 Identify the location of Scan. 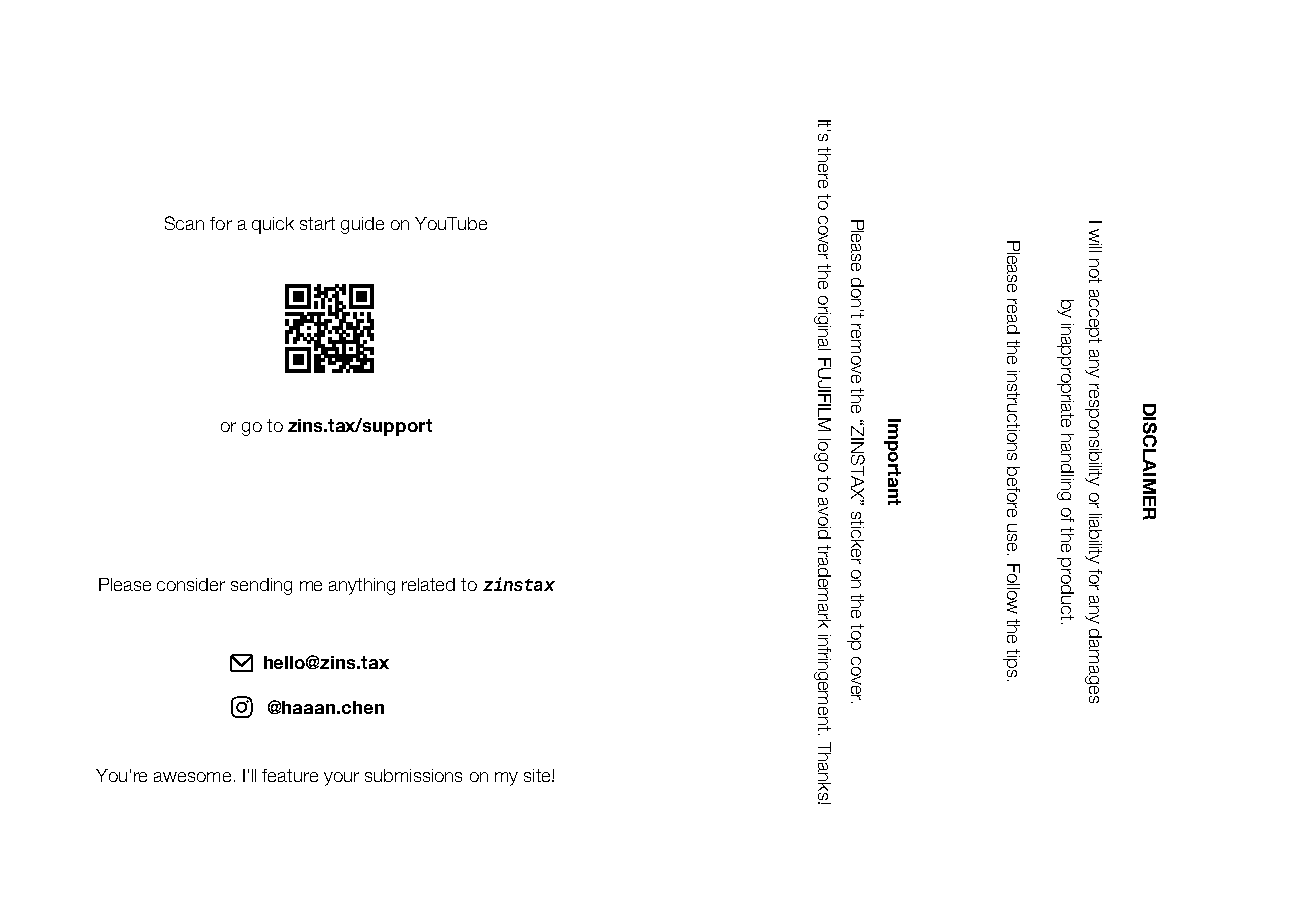
(184, 223).
